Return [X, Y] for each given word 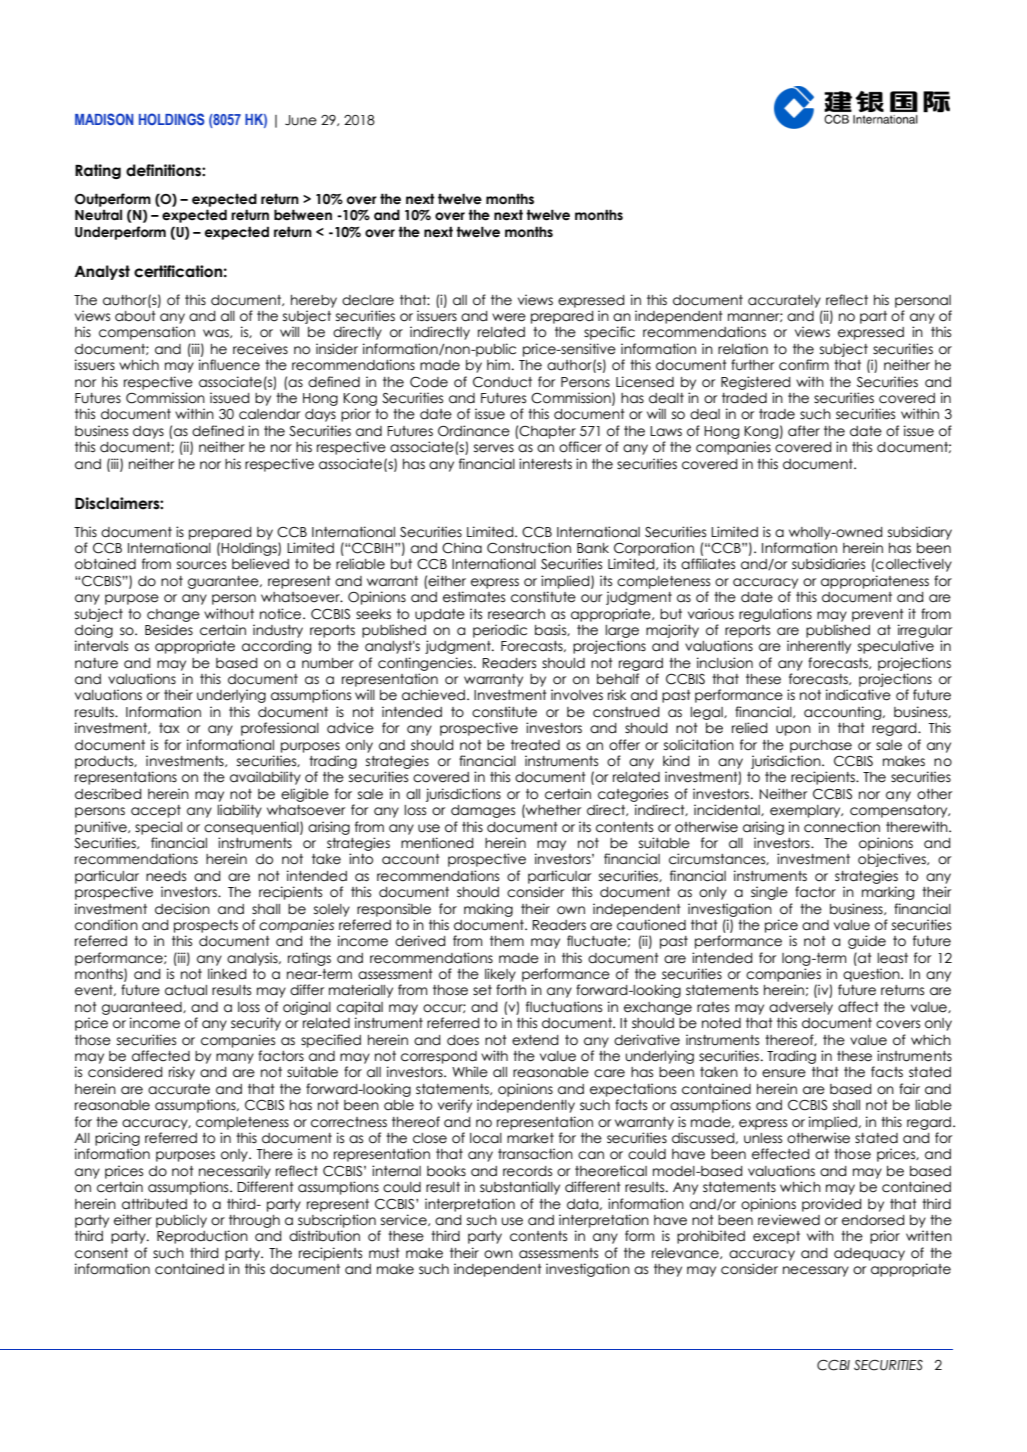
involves [577, 695]
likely [500, 975]
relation [743, 349]
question [872, 975]
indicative [858, 695]
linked [227, 974]
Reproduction [202, 1237]
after [804, 431]
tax [169, 728]
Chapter [547, 432]
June [301, 120]
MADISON [104, 119]
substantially [520, 1188]
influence [229, 365]
